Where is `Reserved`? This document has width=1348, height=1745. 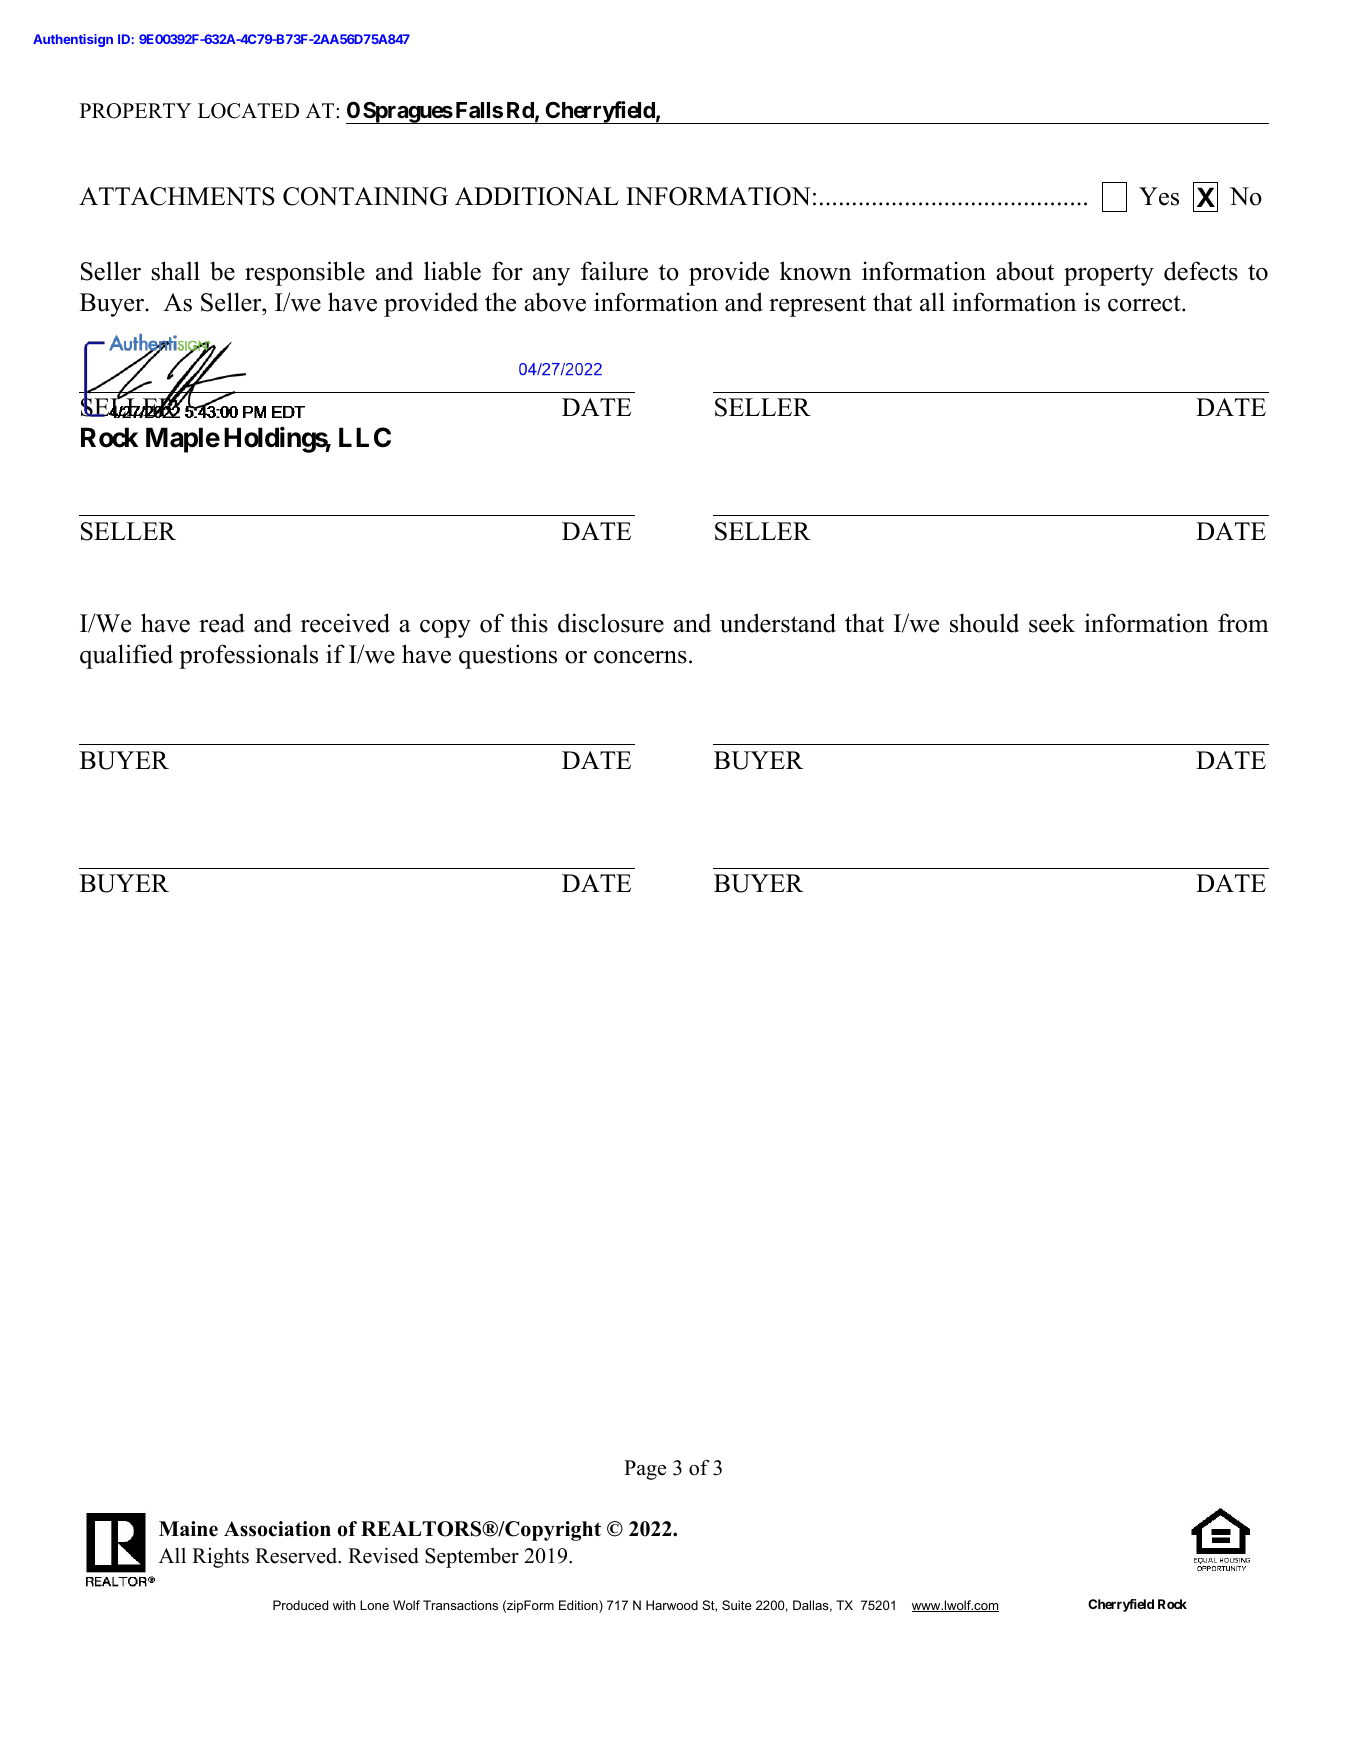 Reserved is located at coordinates (297, 1556).
